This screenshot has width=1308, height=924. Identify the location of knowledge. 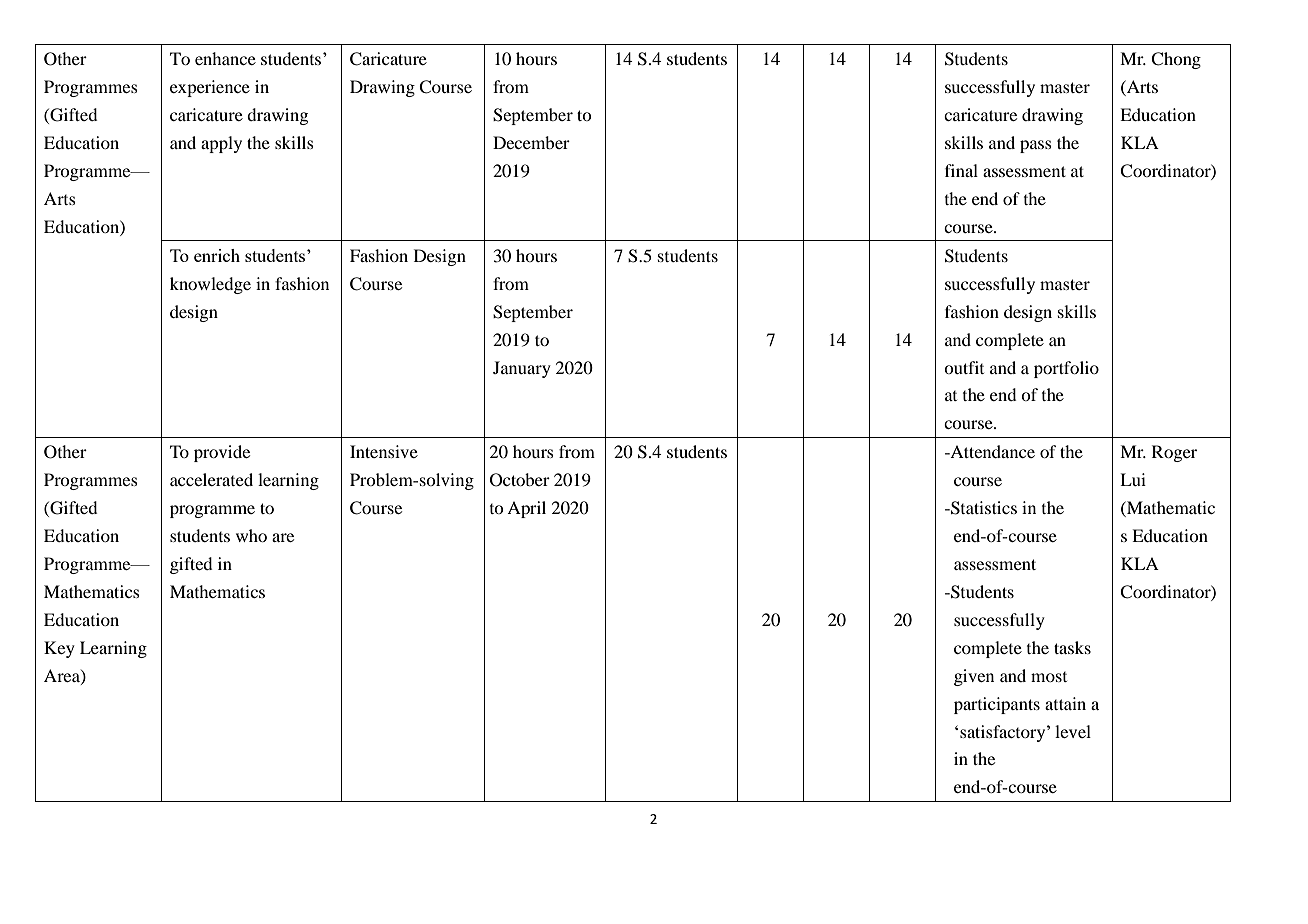
(210, 285).
